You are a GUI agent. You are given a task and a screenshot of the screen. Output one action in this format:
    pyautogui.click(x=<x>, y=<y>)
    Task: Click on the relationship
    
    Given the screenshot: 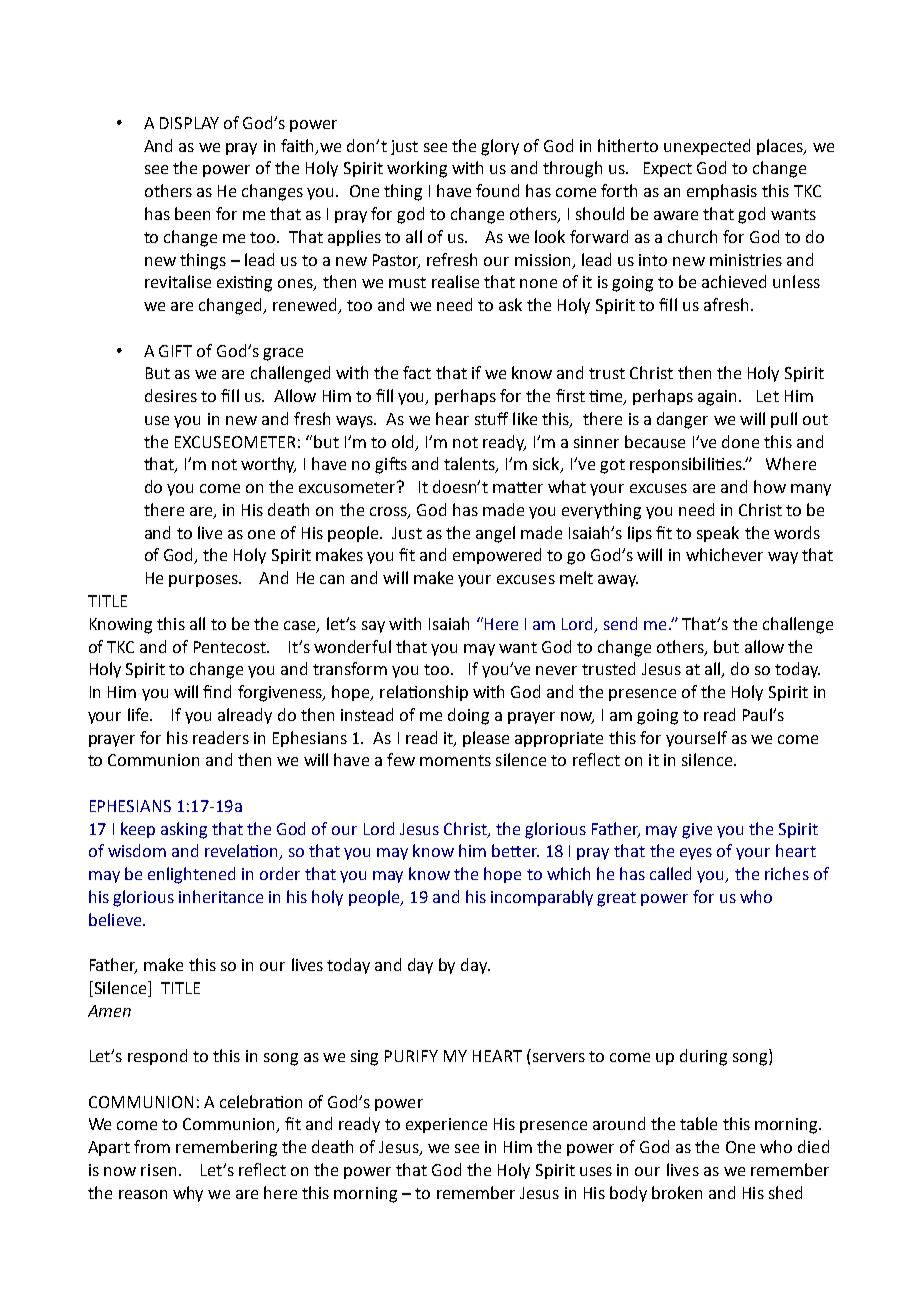 What is the action you would take?
    pyautogui.click(x=424, y=693)
